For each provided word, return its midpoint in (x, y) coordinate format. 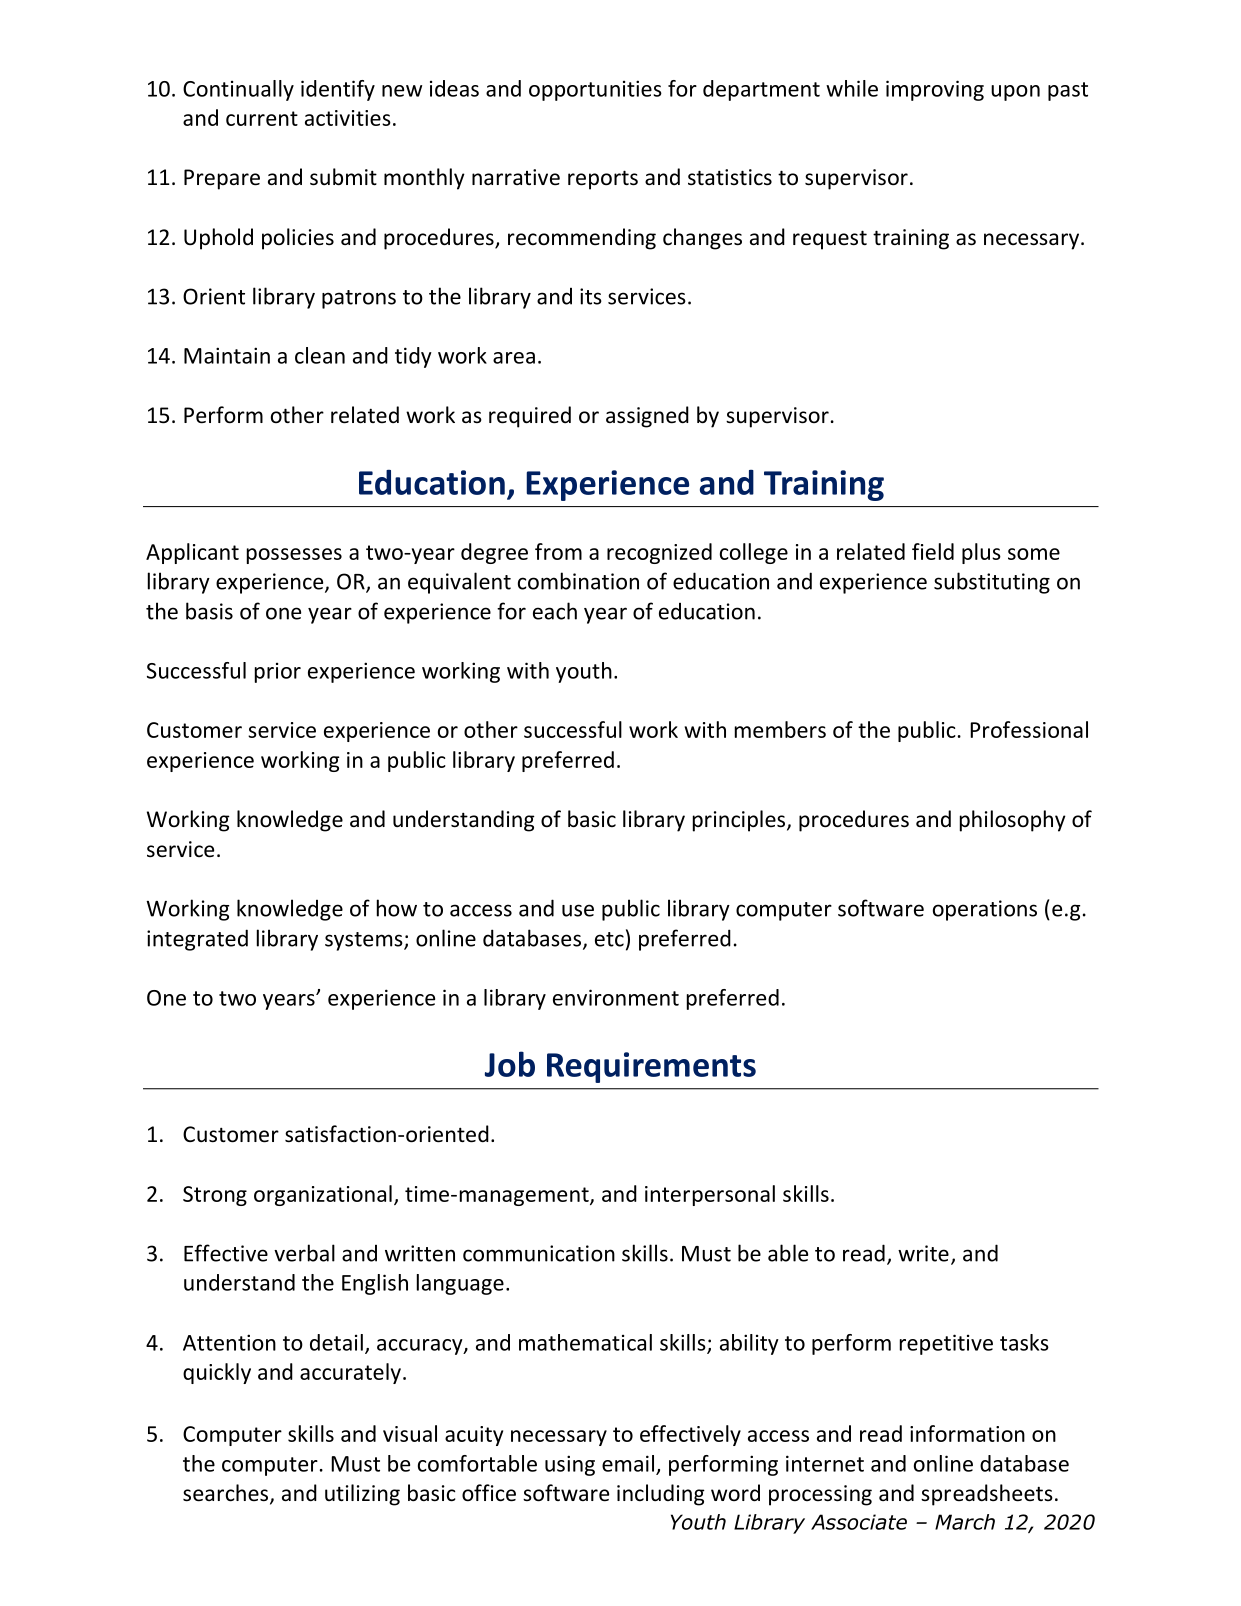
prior (278, 673)
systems (365, 941)
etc (609, 939)
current (262, 118)
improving (935, 90)
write (923, 1253)
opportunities (595, 90)
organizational (323, 1195)
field (933, 551)
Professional (1029, 729)
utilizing (362, 1495)
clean (320, 355)
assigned (647, 417)
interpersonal (710, 1195)
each (555, 611)
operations (985, 910)
